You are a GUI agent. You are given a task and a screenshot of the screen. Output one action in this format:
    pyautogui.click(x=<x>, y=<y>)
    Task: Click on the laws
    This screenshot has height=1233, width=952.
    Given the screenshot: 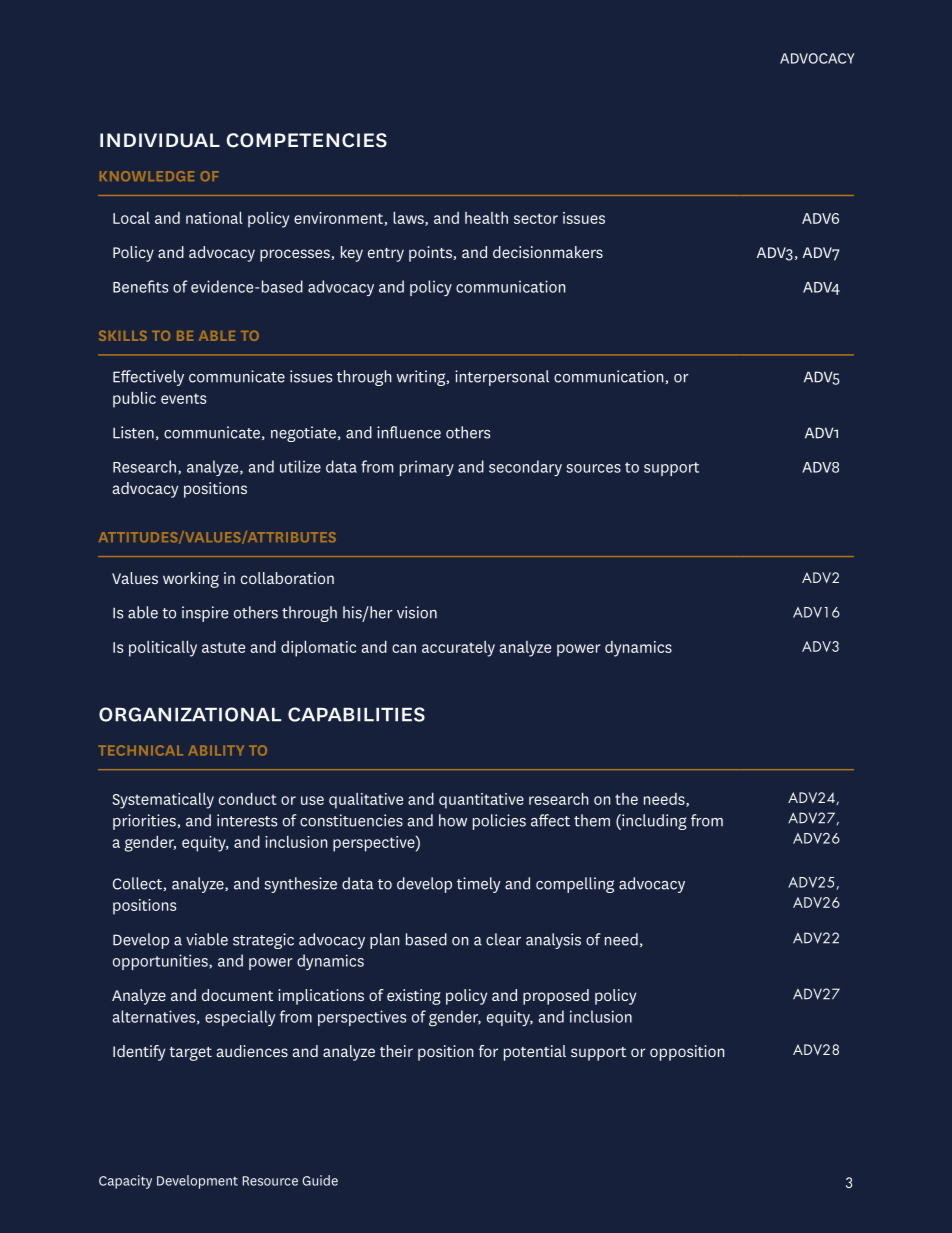 What is the action you would take?
    pyautogui.click(x=409, y=219)
